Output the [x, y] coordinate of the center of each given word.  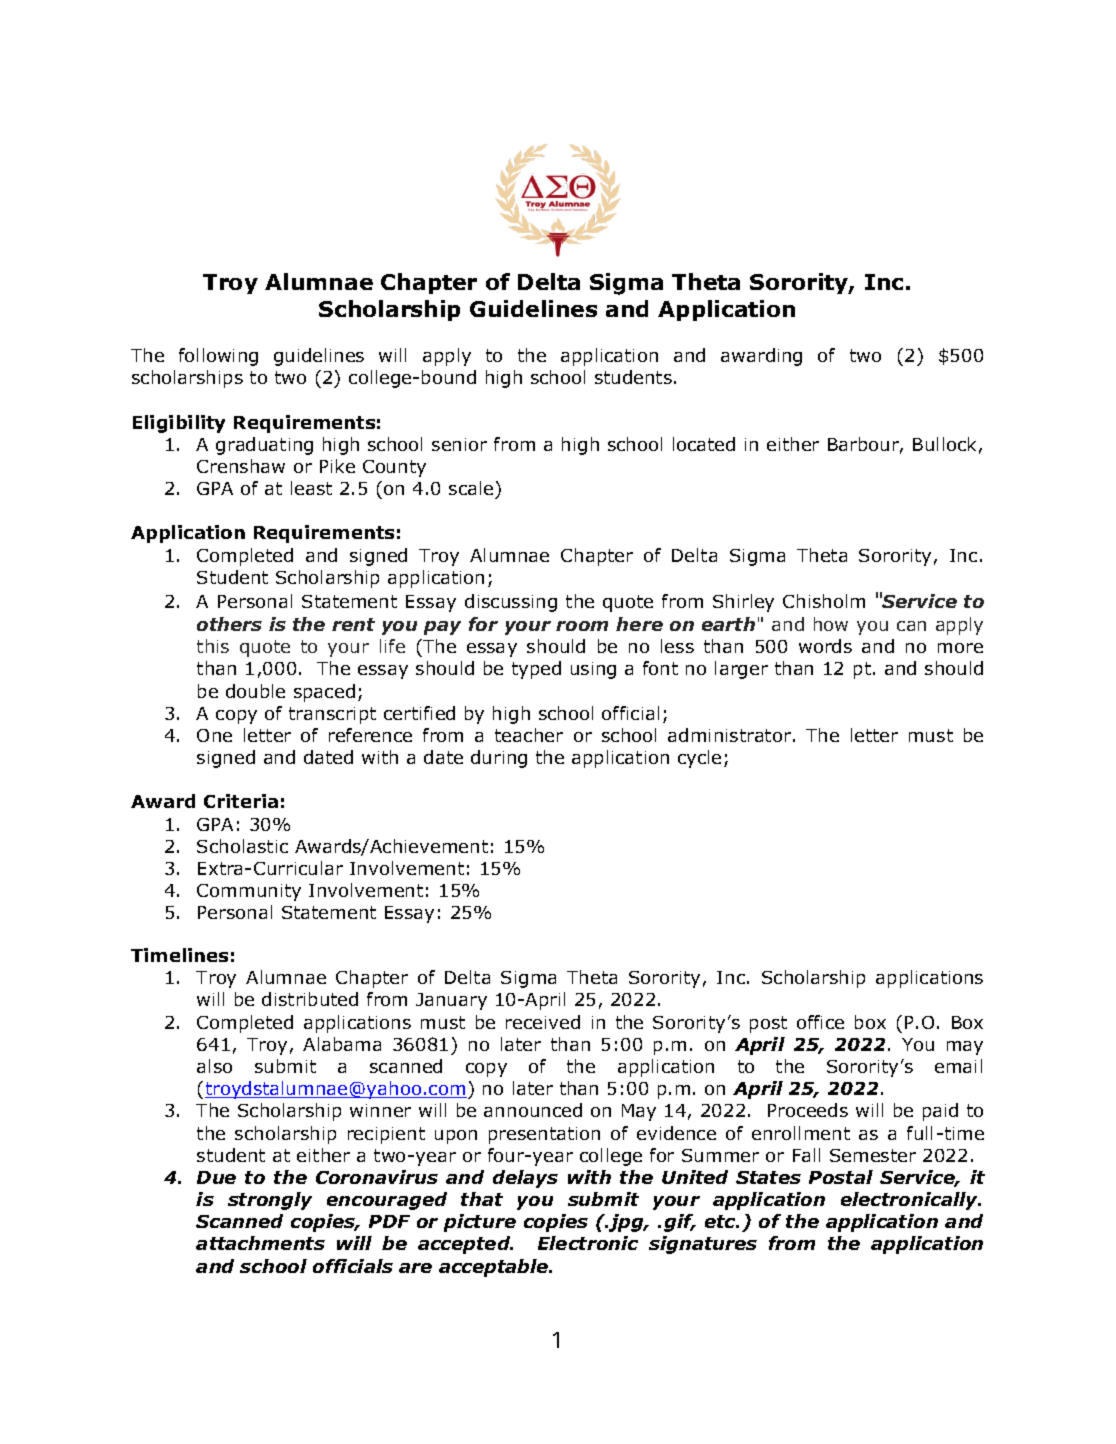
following [218, 357]
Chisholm [824, 601]
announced [533, 1110]
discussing [511, 603]
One [214, 735]
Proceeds [808, 1110]
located [704, 444]
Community [249, 892]
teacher [529, 735]
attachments [260, 1243]
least [311, 488]
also [214, 1066]
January [451, 1001]
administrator [729, 735]
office [820, 1022]
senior [459, 444]
